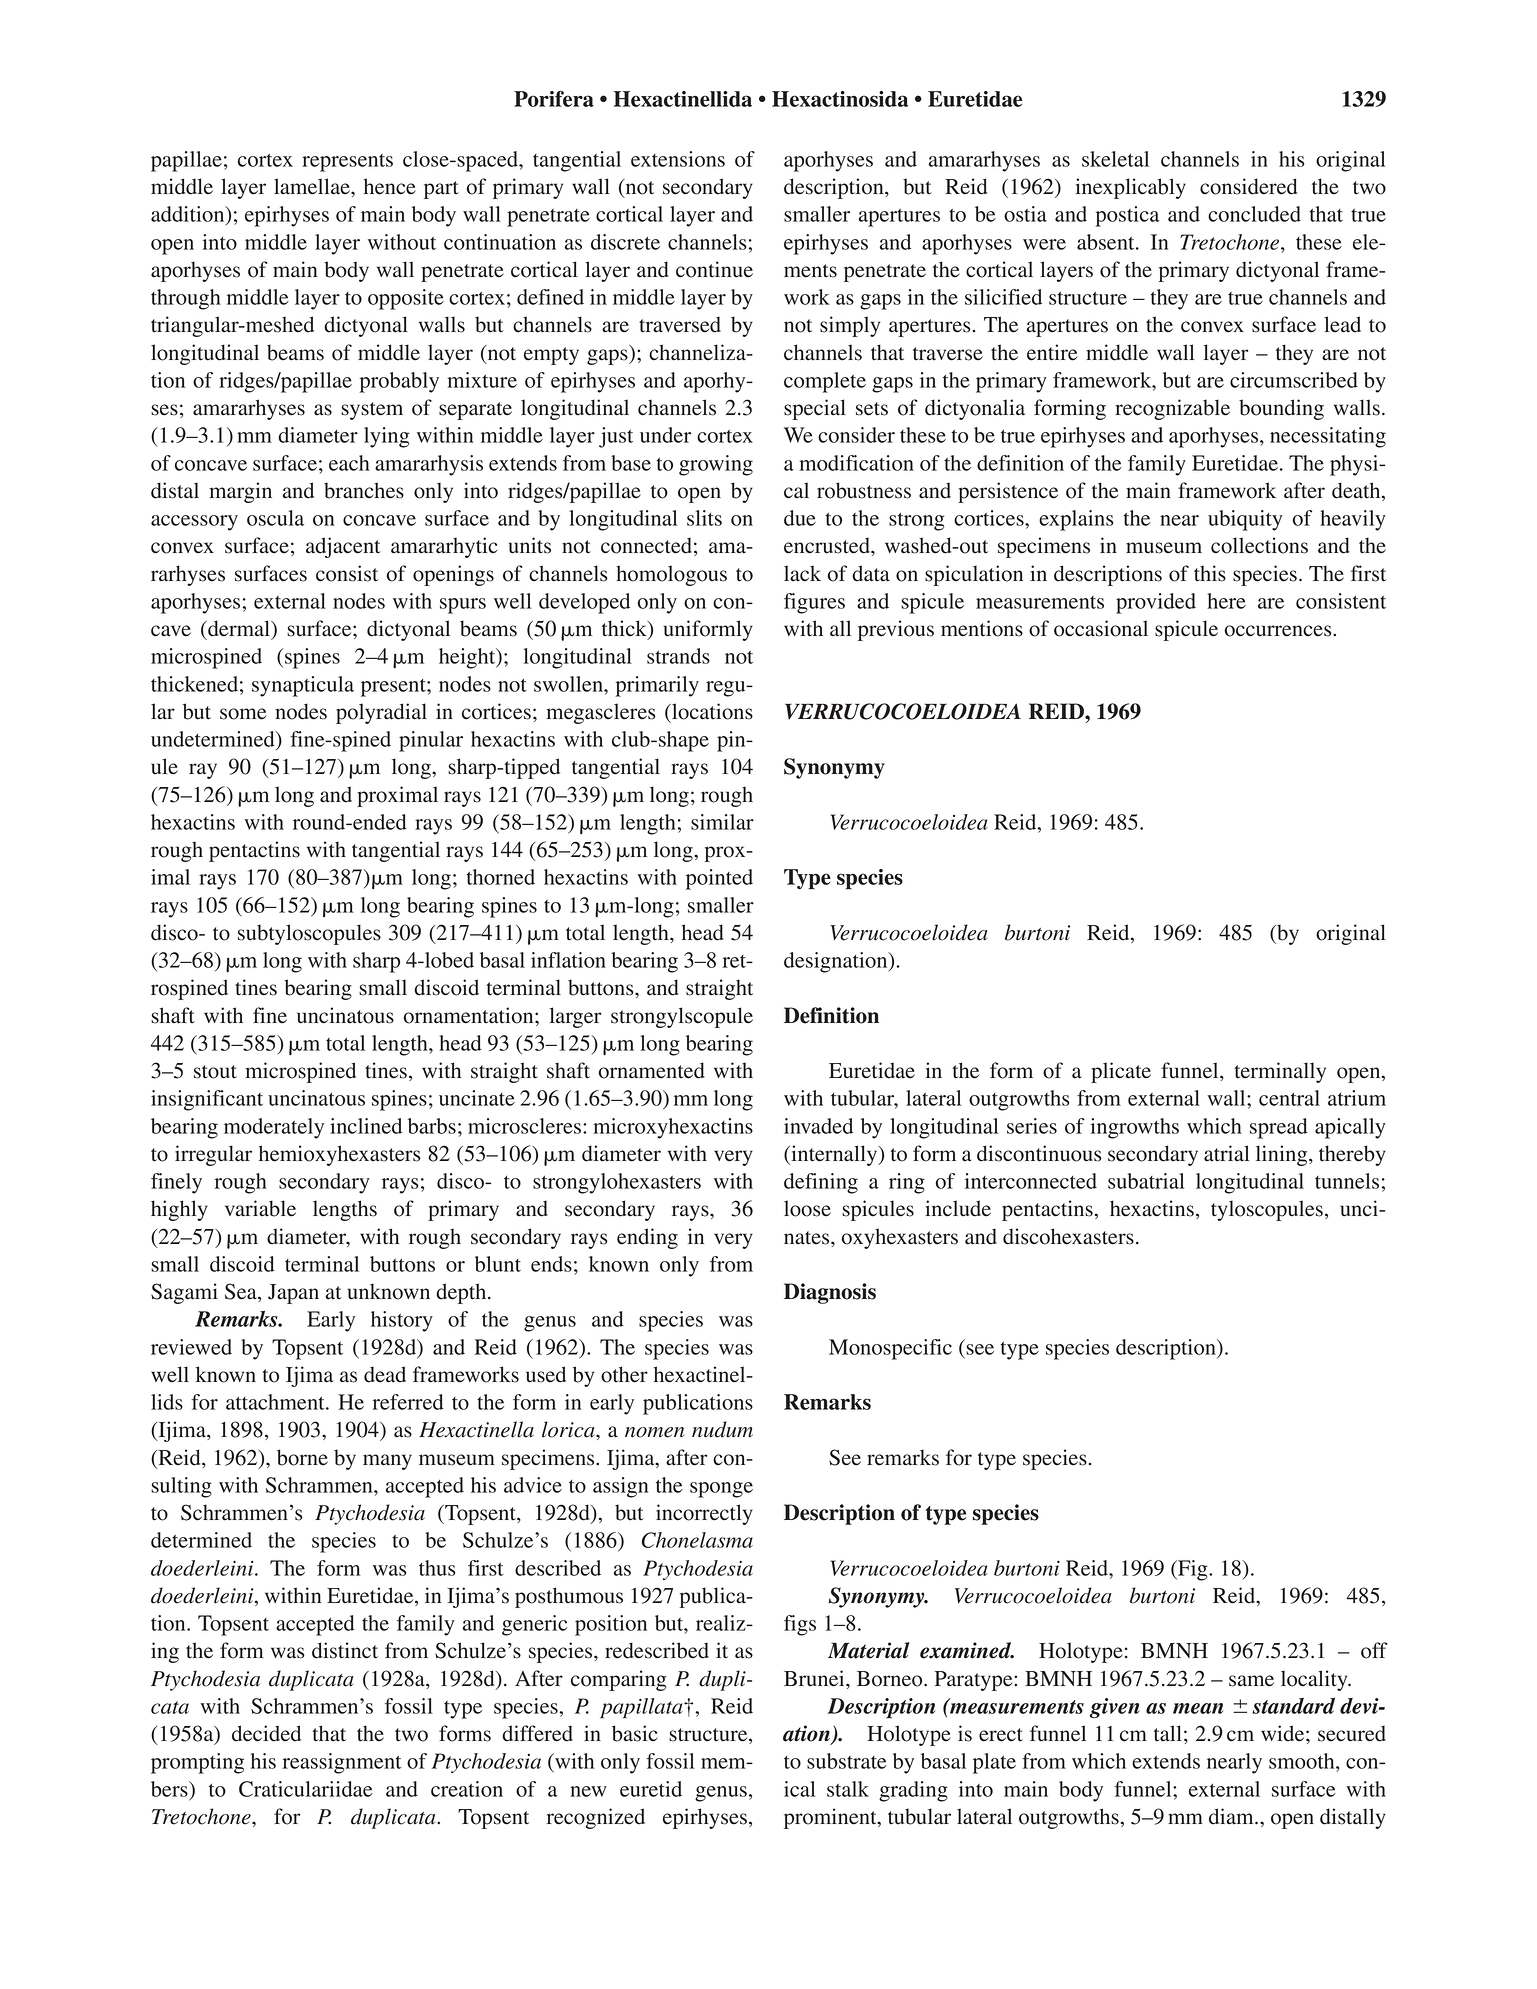  What do you see at coordinates (722, 822) in the image?
I see `similar` at bounding box center [722, 822].
